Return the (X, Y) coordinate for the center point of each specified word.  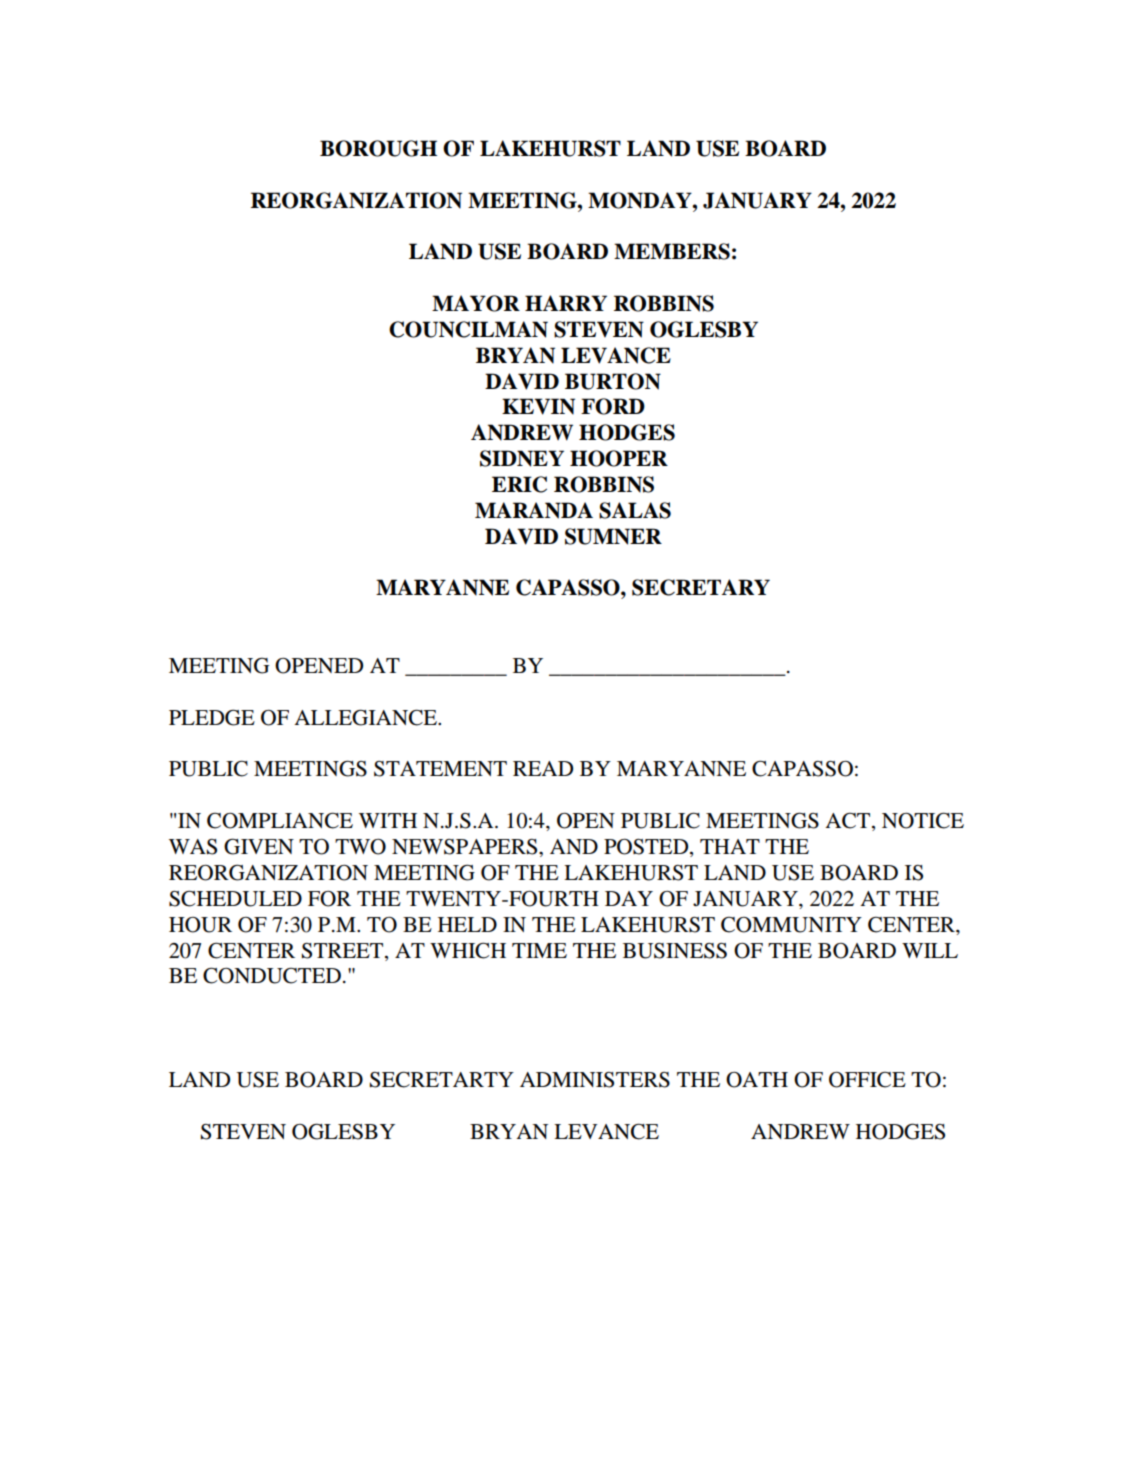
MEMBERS (672, 251)
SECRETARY (701, 587)
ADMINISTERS (595, 1080)
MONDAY (641, 200)
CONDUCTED (272, 975)
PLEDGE (212, 717)
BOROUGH (378, 148)
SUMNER (613, 536)
